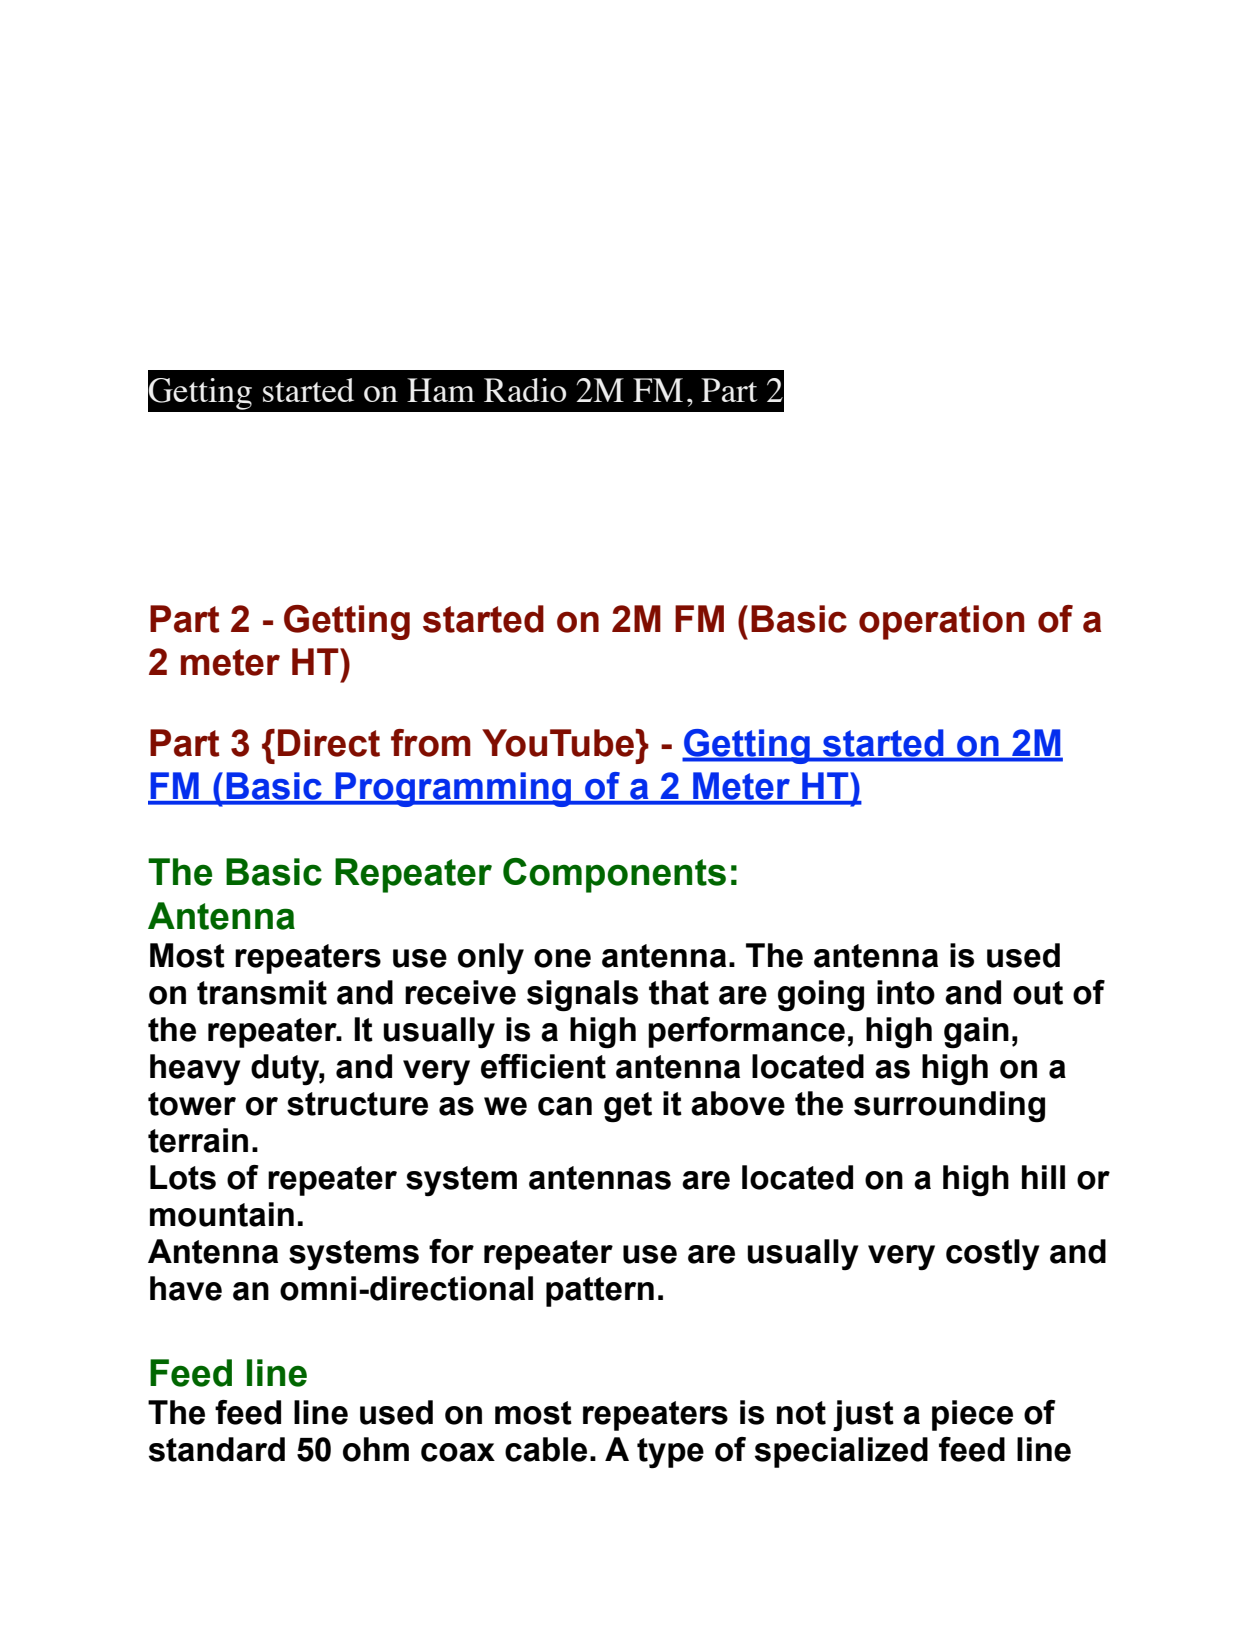  Describe the element at coordinates (941, 622) in the page. I see `operation` at that location.
